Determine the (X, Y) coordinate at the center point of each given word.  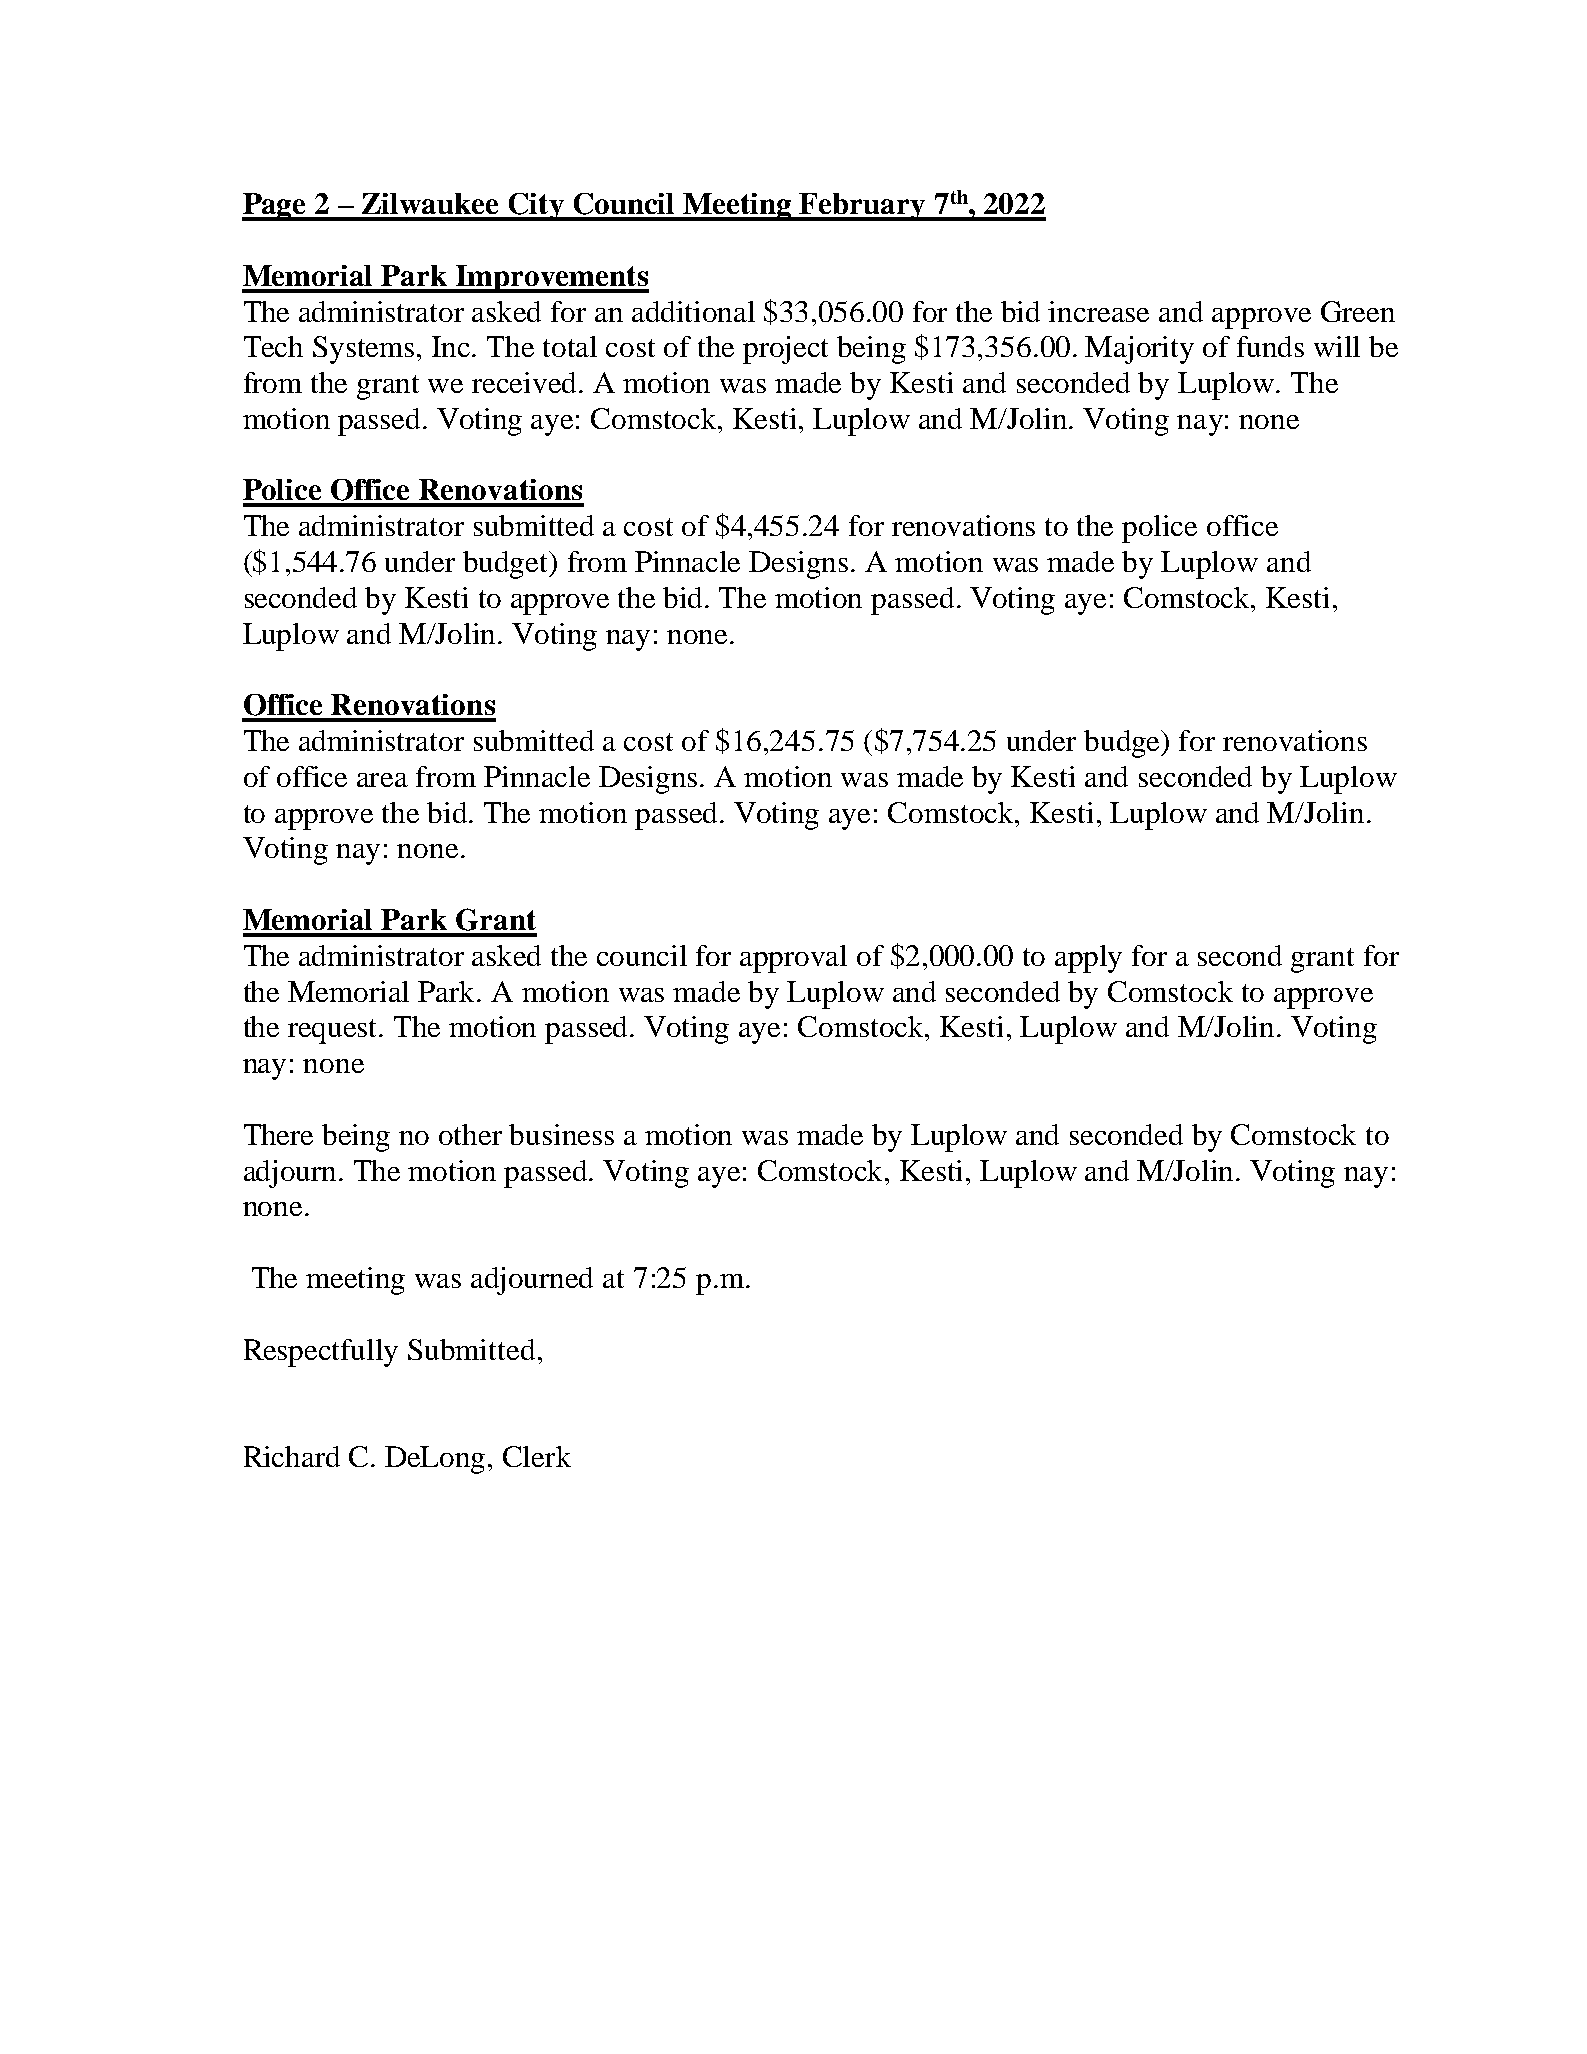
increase (1098, 311)
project (785, 350)
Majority (1139, 350)
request (334, 1031)
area (382, 780)
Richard (292, 1456)
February (863, 207)
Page (275, 207)
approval (793, 959)
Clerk (537, 1456)
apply (1088, 959)
